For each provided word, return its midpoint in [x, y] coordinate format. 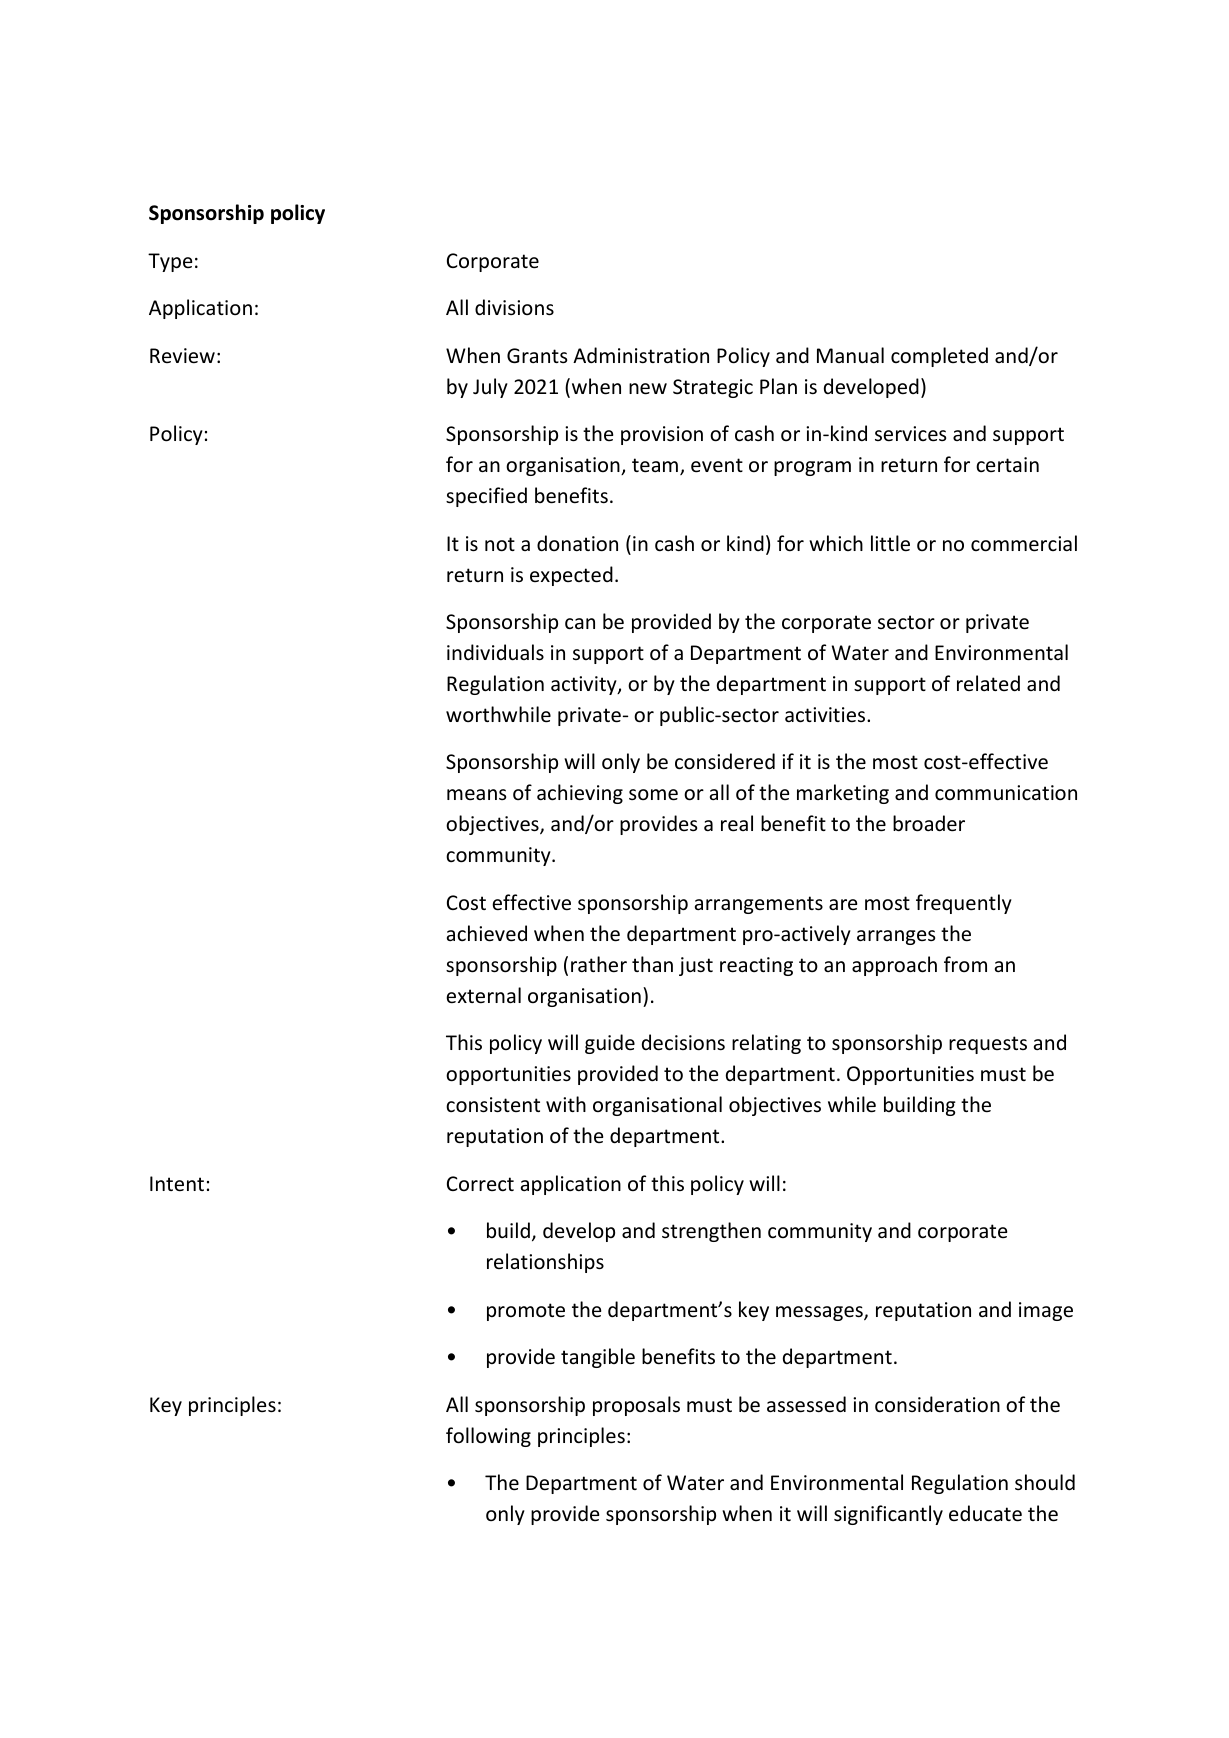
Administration [641, 355]
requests [988, 1045]
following [488, 1437]
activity [585, 685]
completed [939, 357]
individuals [495, 652]
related [988, 683]
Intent [177, 1184]
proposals [636, 1406]
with [566, 1104]
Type [170, 262]
